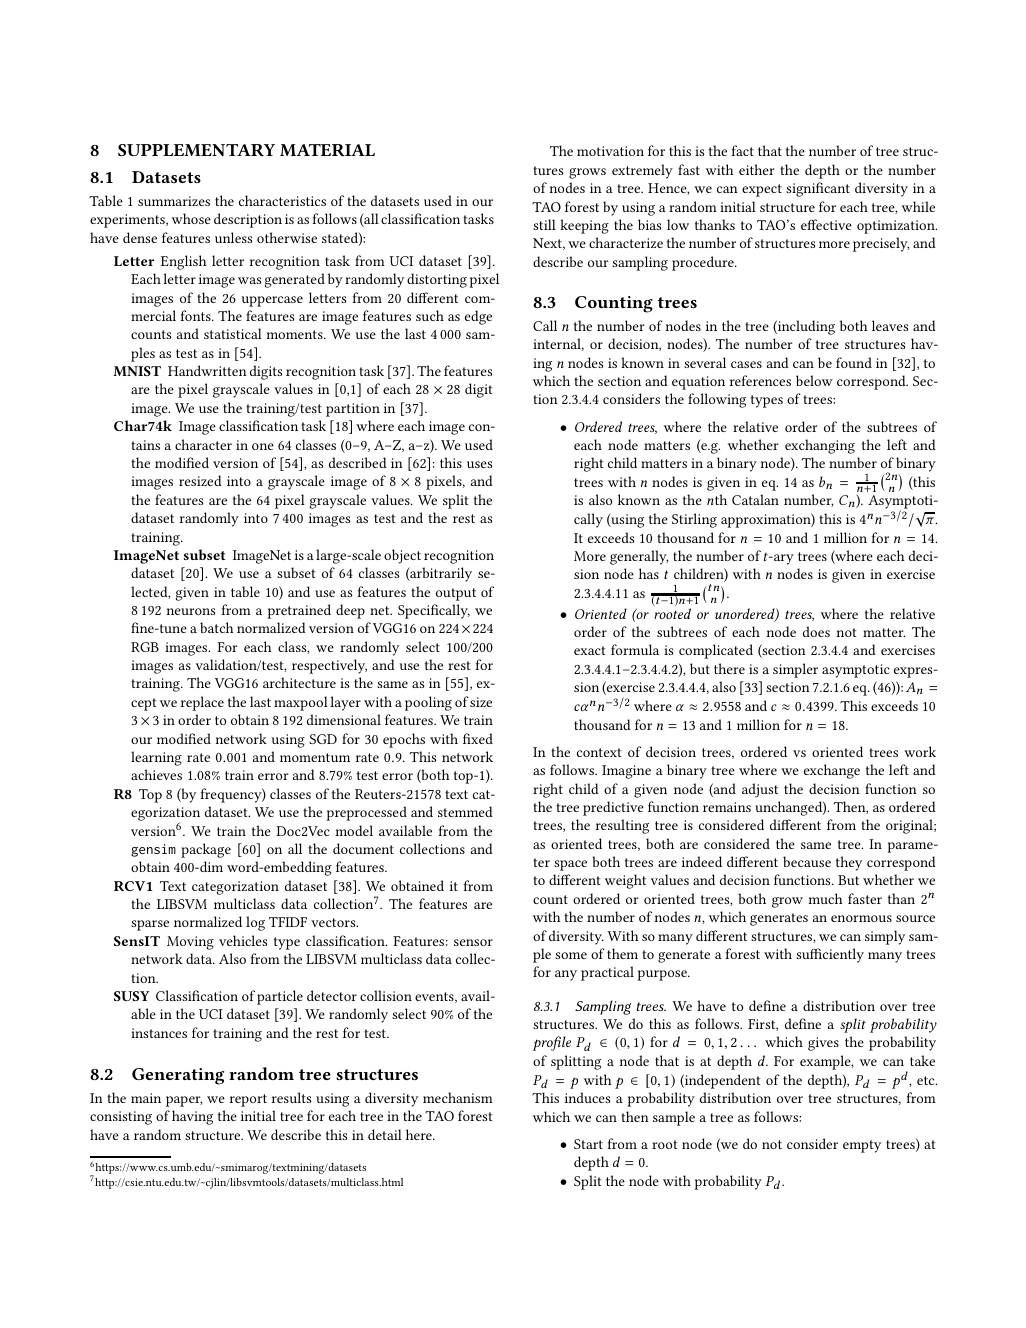 The height and width of the screenshot is (1328, 1026). I want to click on weight, so click(625, 881).
